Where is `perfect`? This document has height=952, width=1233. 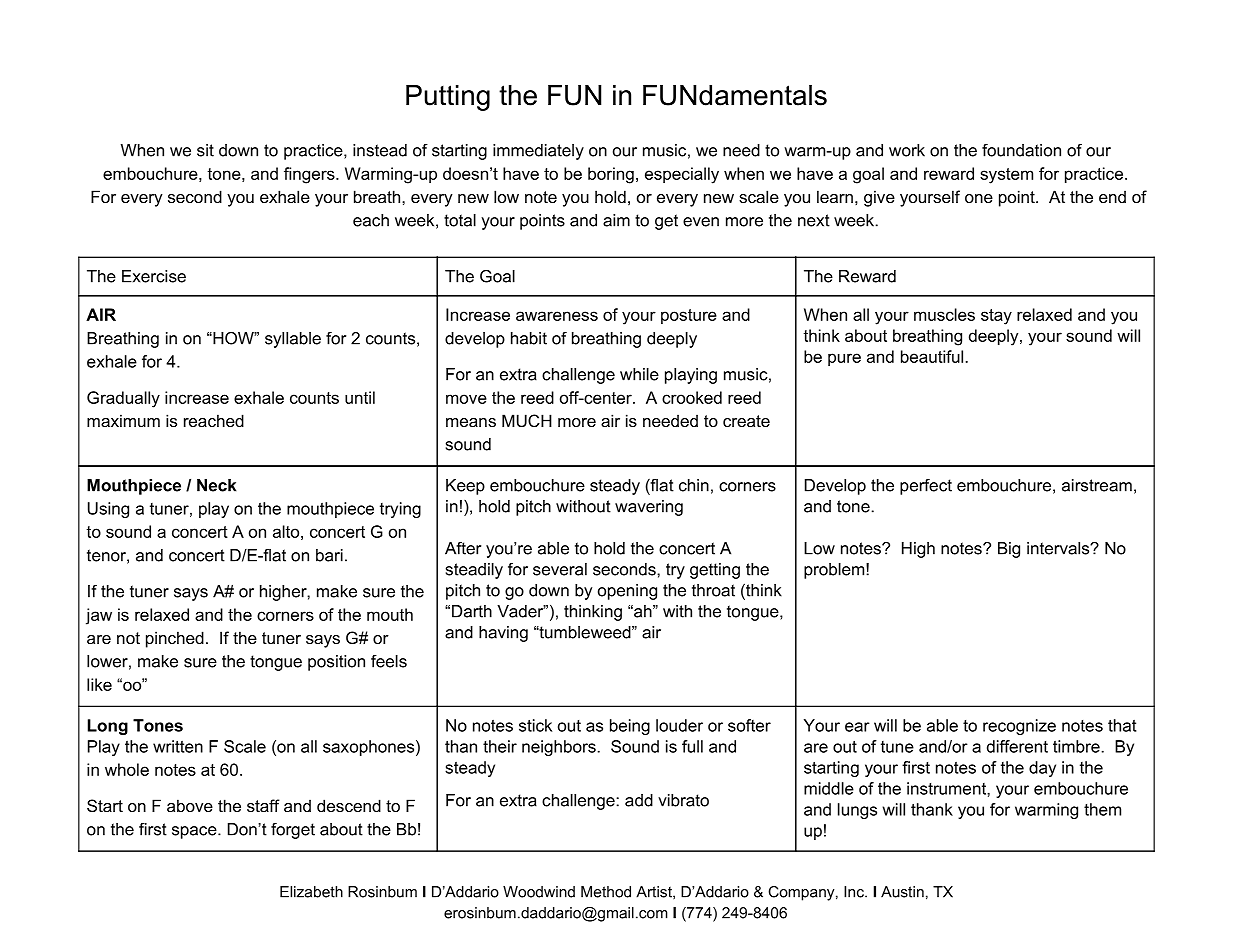 perfect is located at coordinates (926, 487).
